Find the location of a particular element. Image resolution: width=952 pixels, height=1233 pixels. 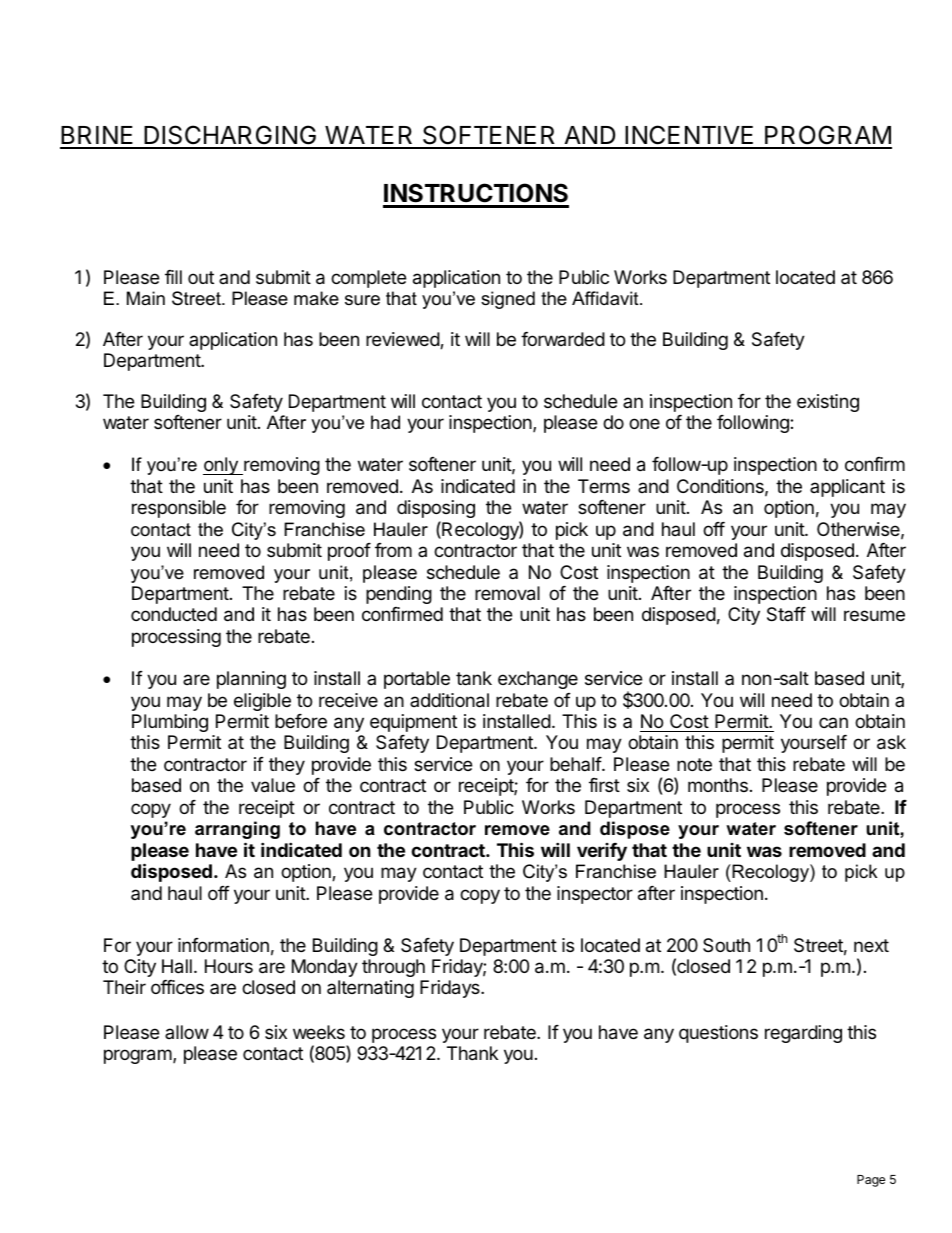

applicant is located at coordinates (847, 488).
